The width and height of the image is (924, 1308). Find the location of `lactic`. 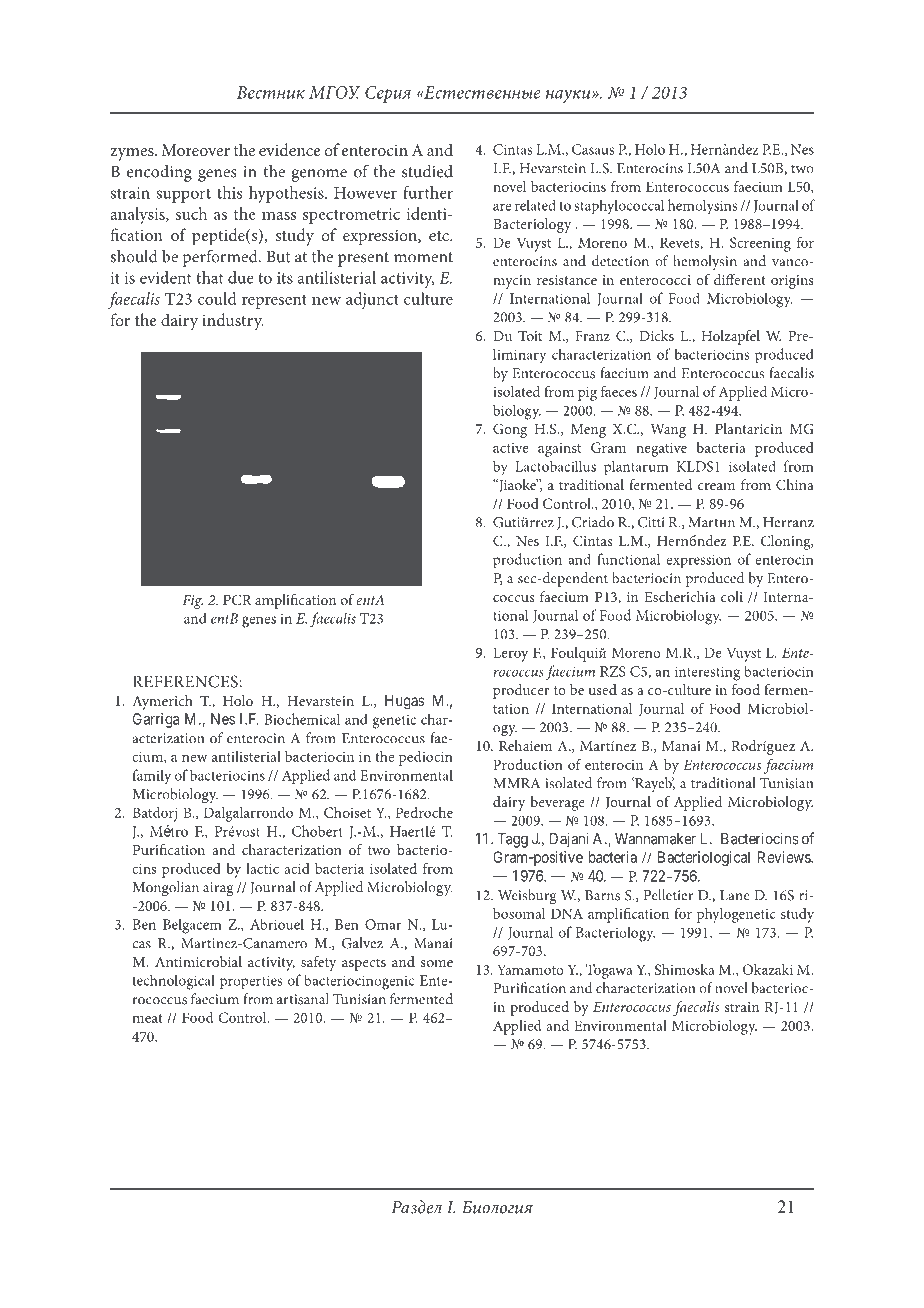

lactic is located at coordinates (262, 868).
